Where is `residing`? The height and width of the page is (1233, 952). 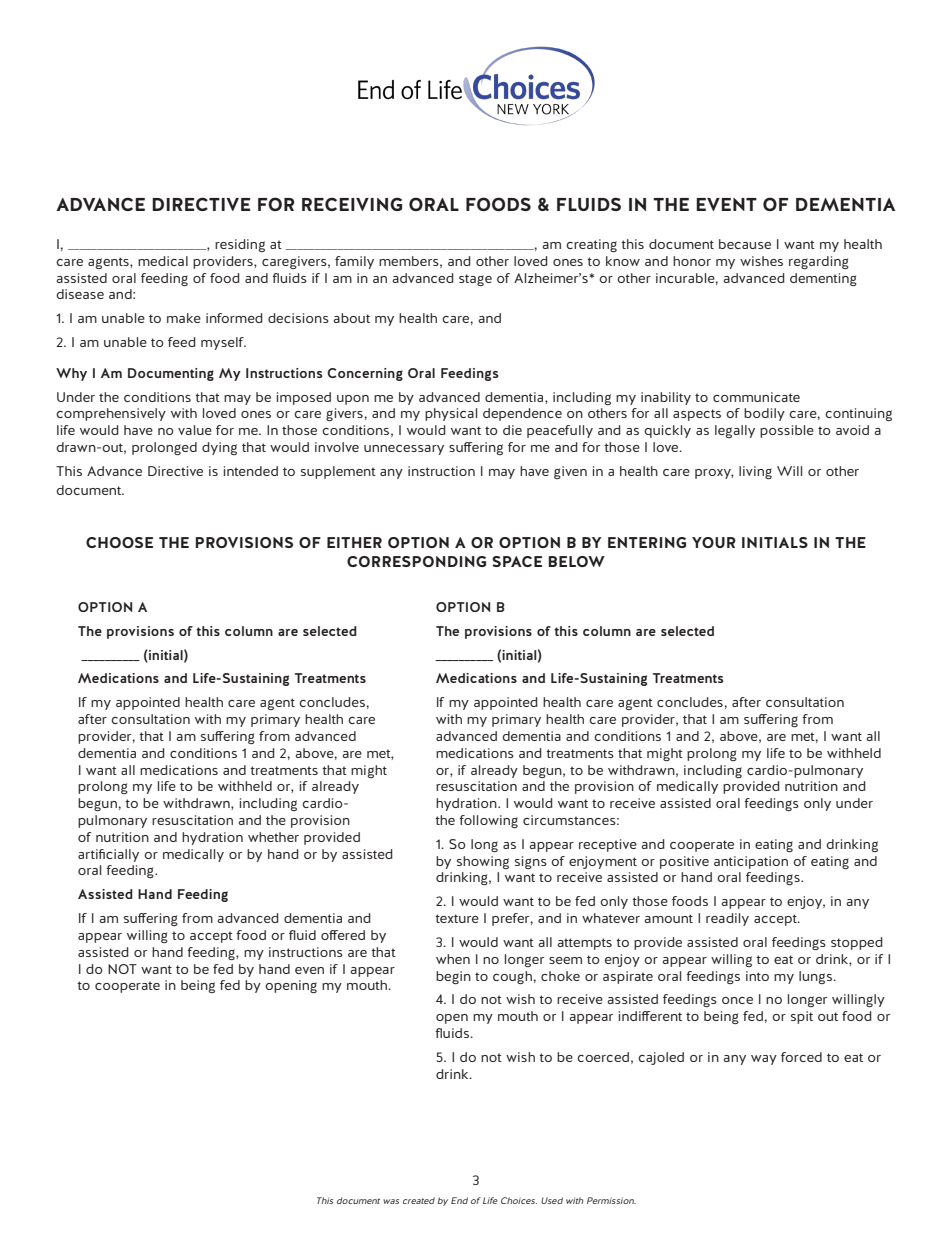 residing is located at coordinates (240, 245).
